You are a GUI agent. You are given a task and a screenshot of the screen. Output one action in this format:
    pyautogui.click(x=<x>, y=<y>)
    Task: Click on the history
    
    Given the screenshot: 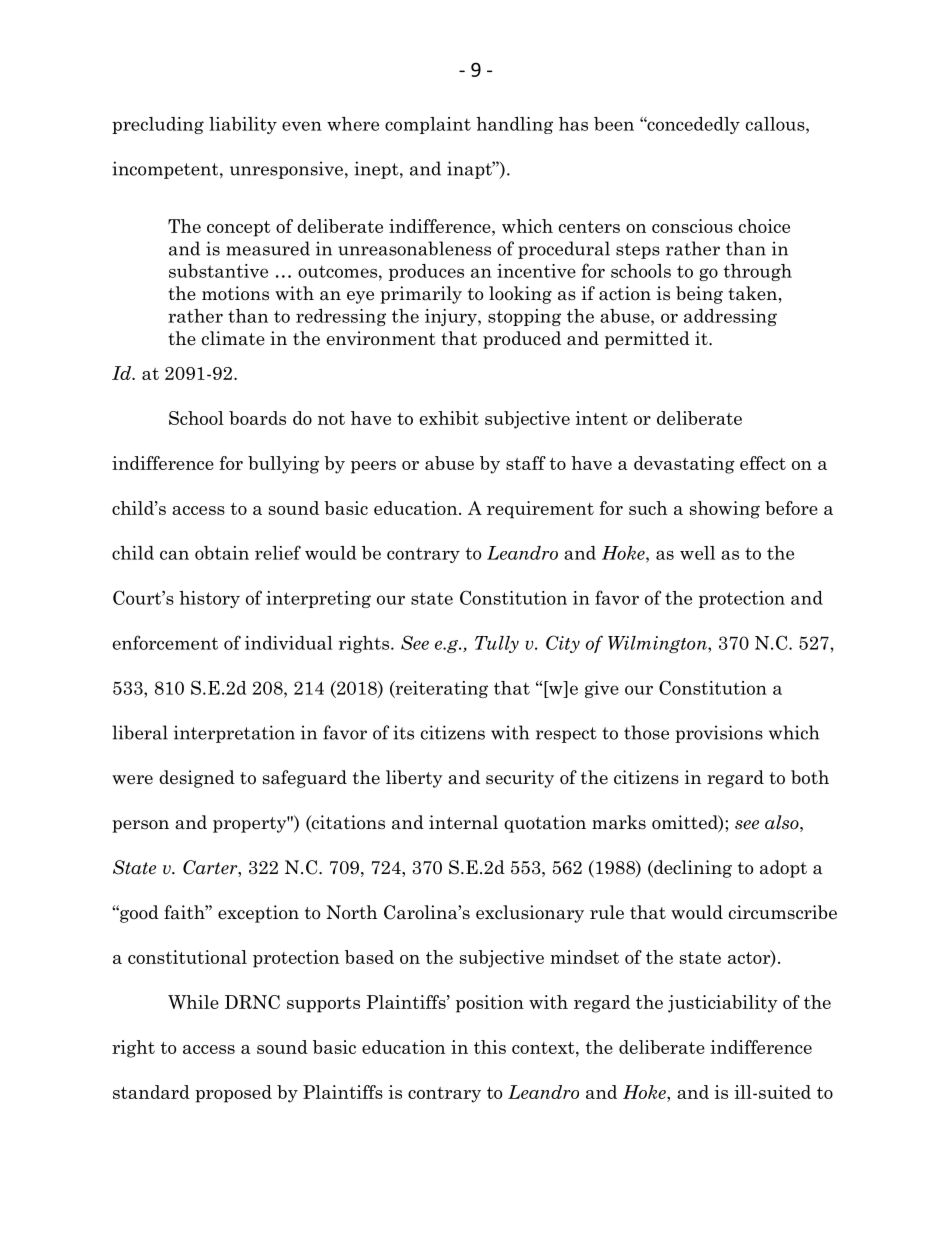 What is the action you would take?
    pyautogui.click(x=209, y=599)
